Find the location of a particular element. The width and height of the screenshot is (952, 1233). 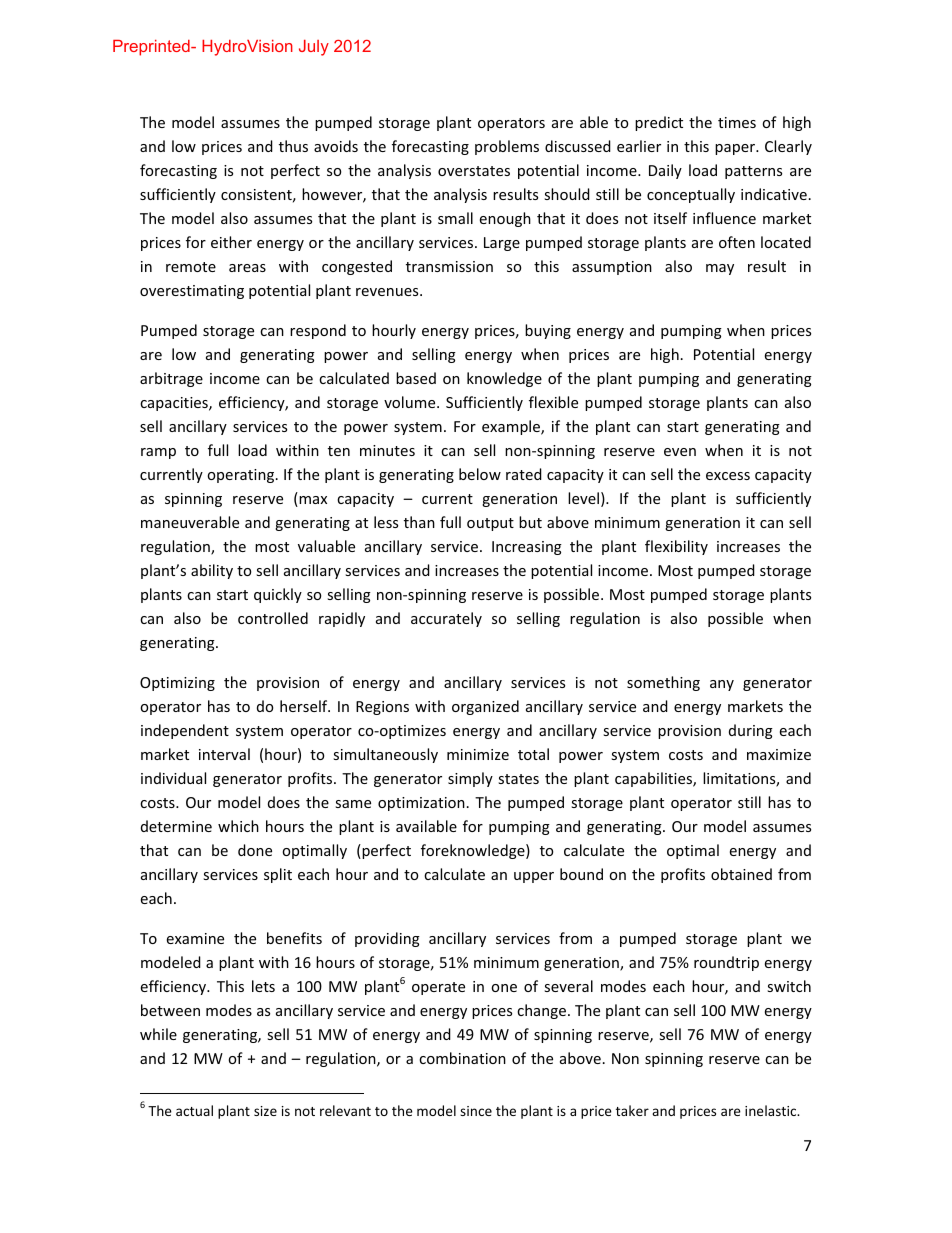

combination is located at coordinates (462, 1058).
